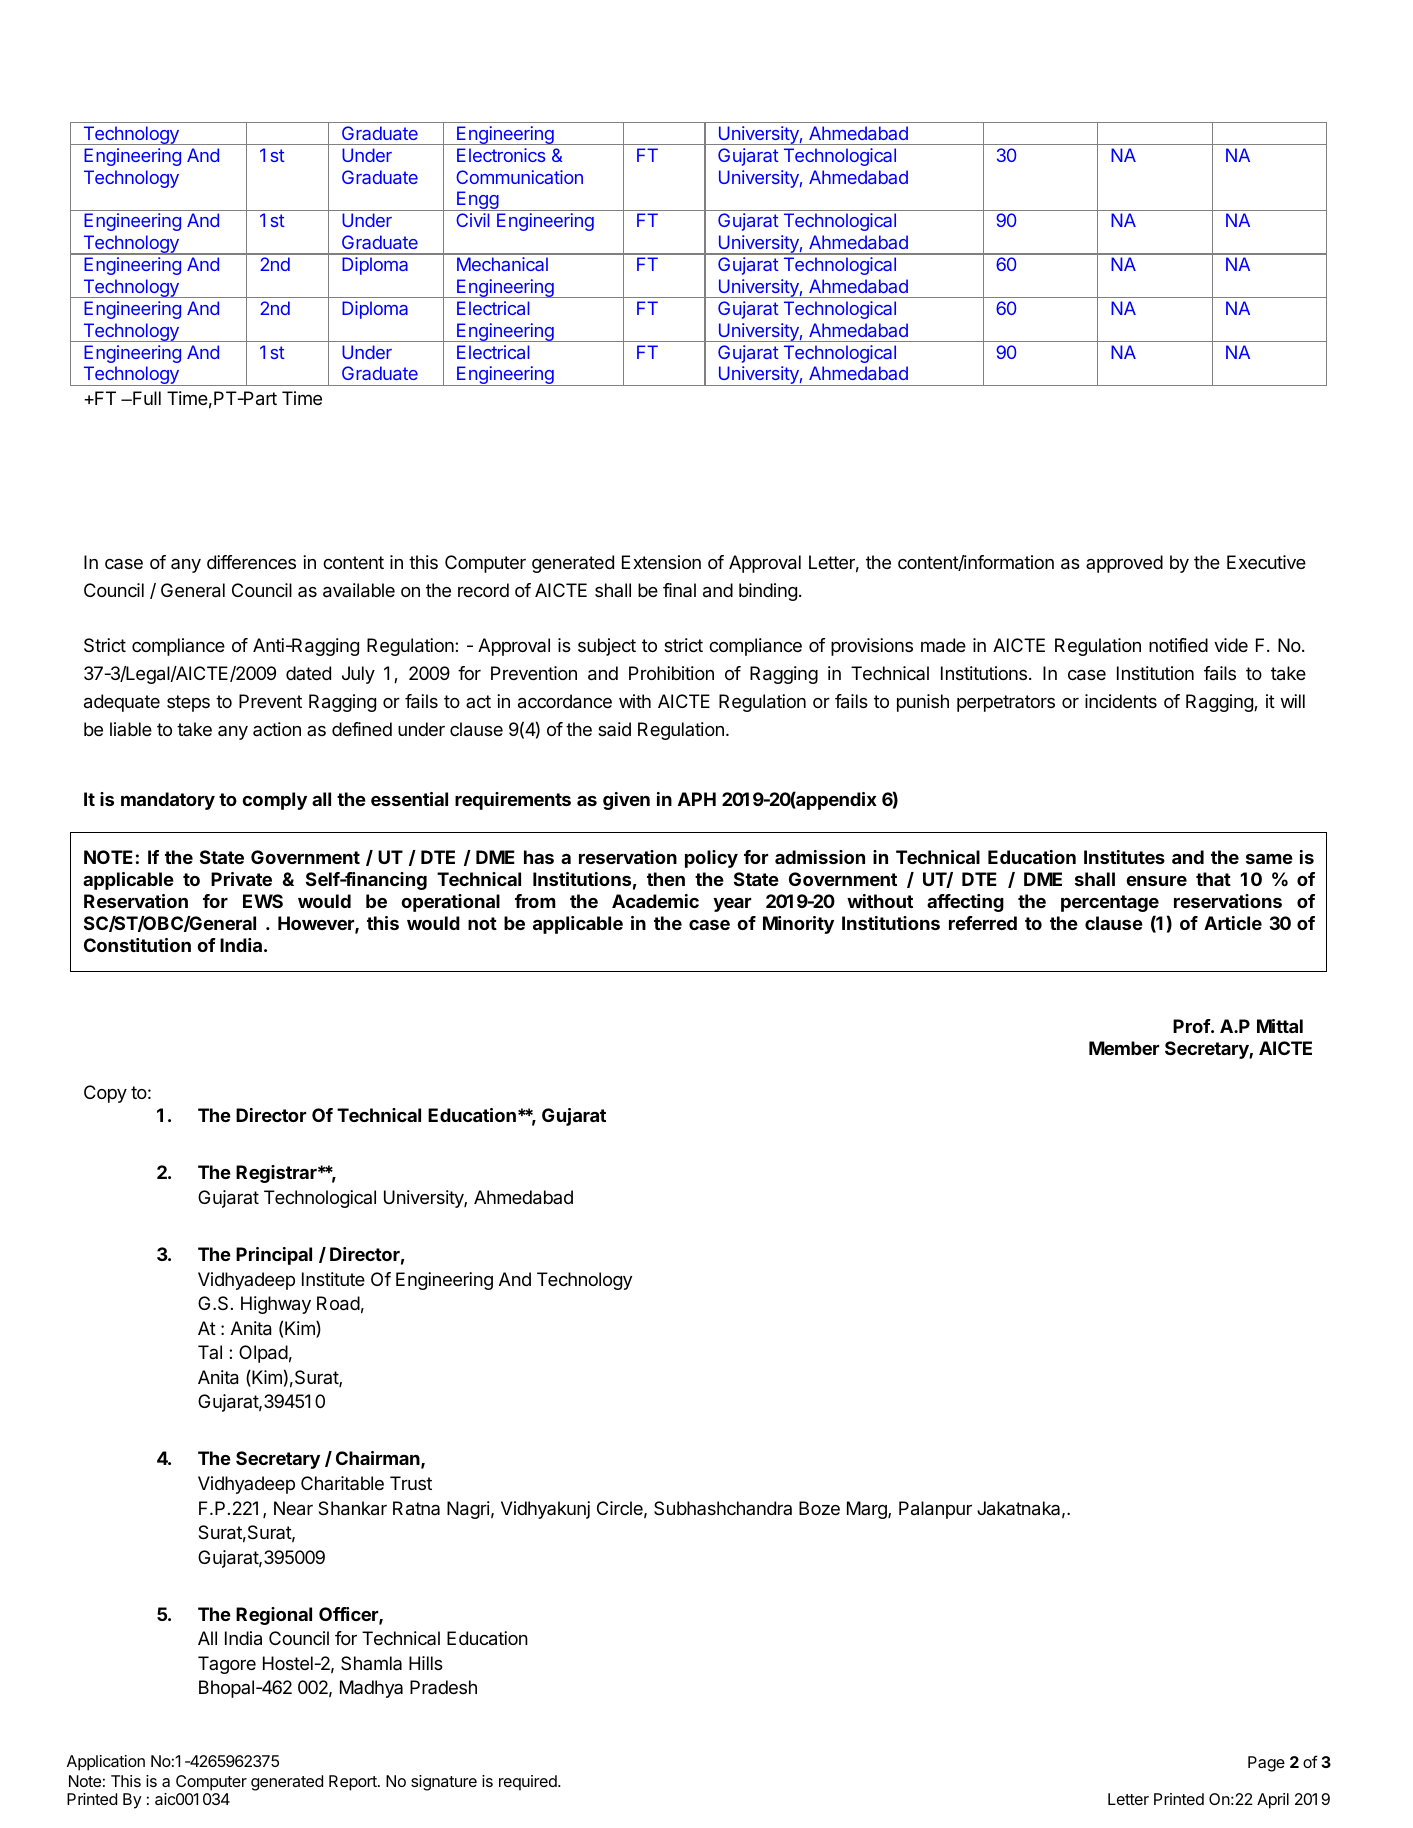 The width and height of the screenshot is (1413, 1828). Describe the element at coordinates (354, 1783) in the screenshot. I see `Report` at that location.
